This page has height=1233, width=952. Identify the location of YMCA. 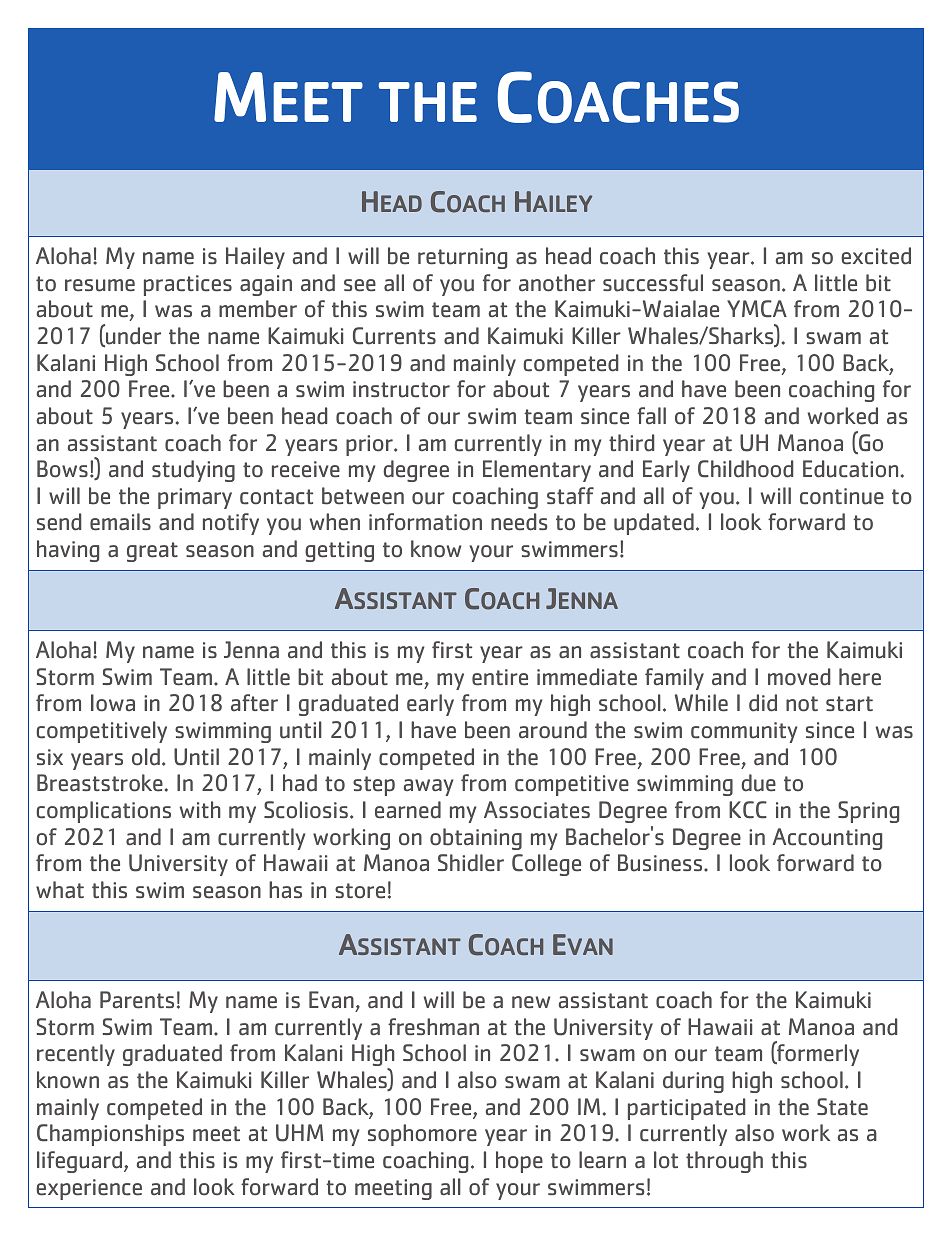
(757, 309).
